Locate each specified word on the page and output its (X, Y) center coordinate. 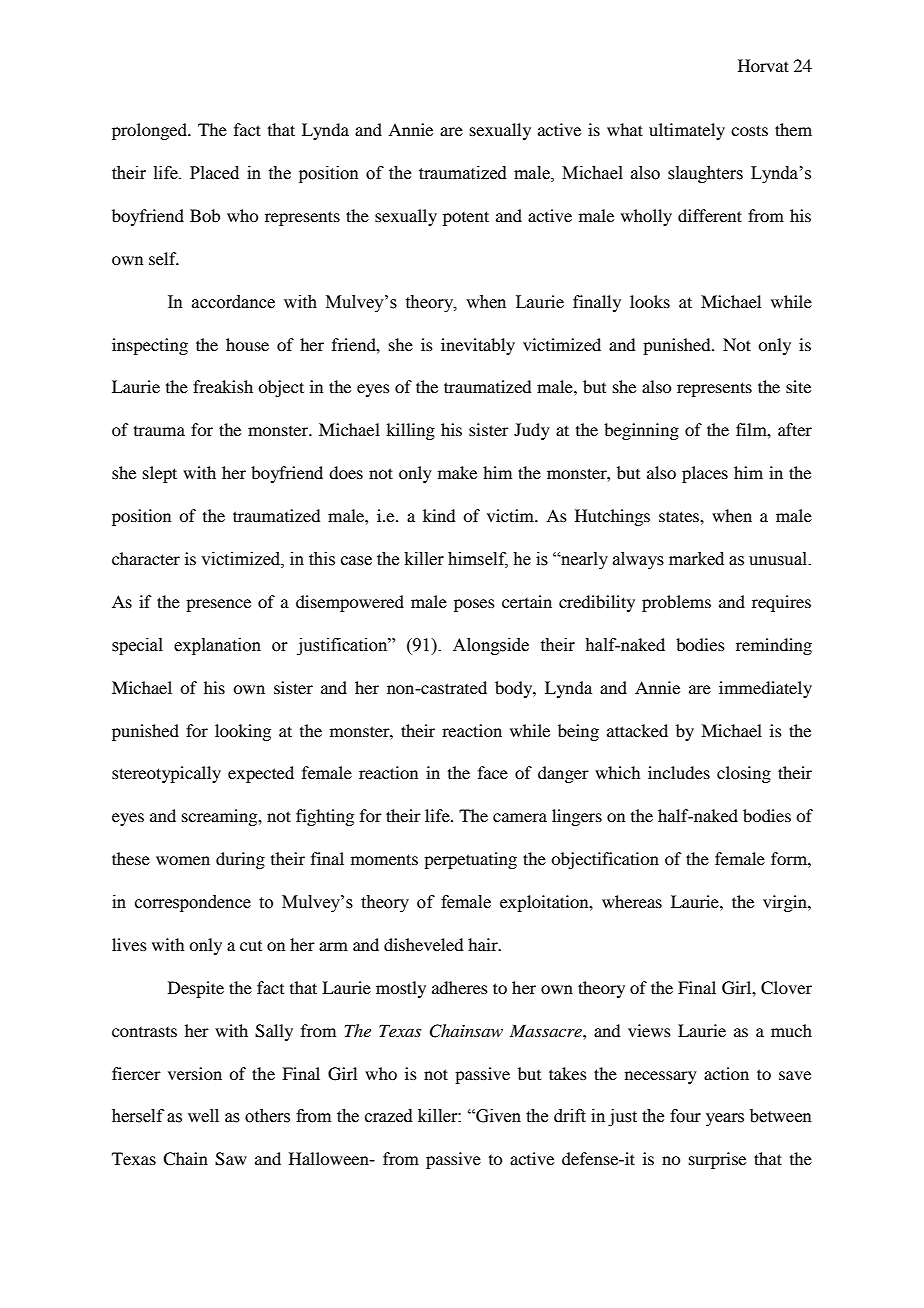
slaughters (705, 174)
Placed (214, 173)
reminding (774, 646)
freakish (223, 386)
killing (410, 431)
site (798, 386)
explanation (217, 646)
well (203, 1116)
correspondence (193, 903)
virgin (786, 903)
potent (466, 218)
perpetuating (470, 860)
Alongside (491, 646)
